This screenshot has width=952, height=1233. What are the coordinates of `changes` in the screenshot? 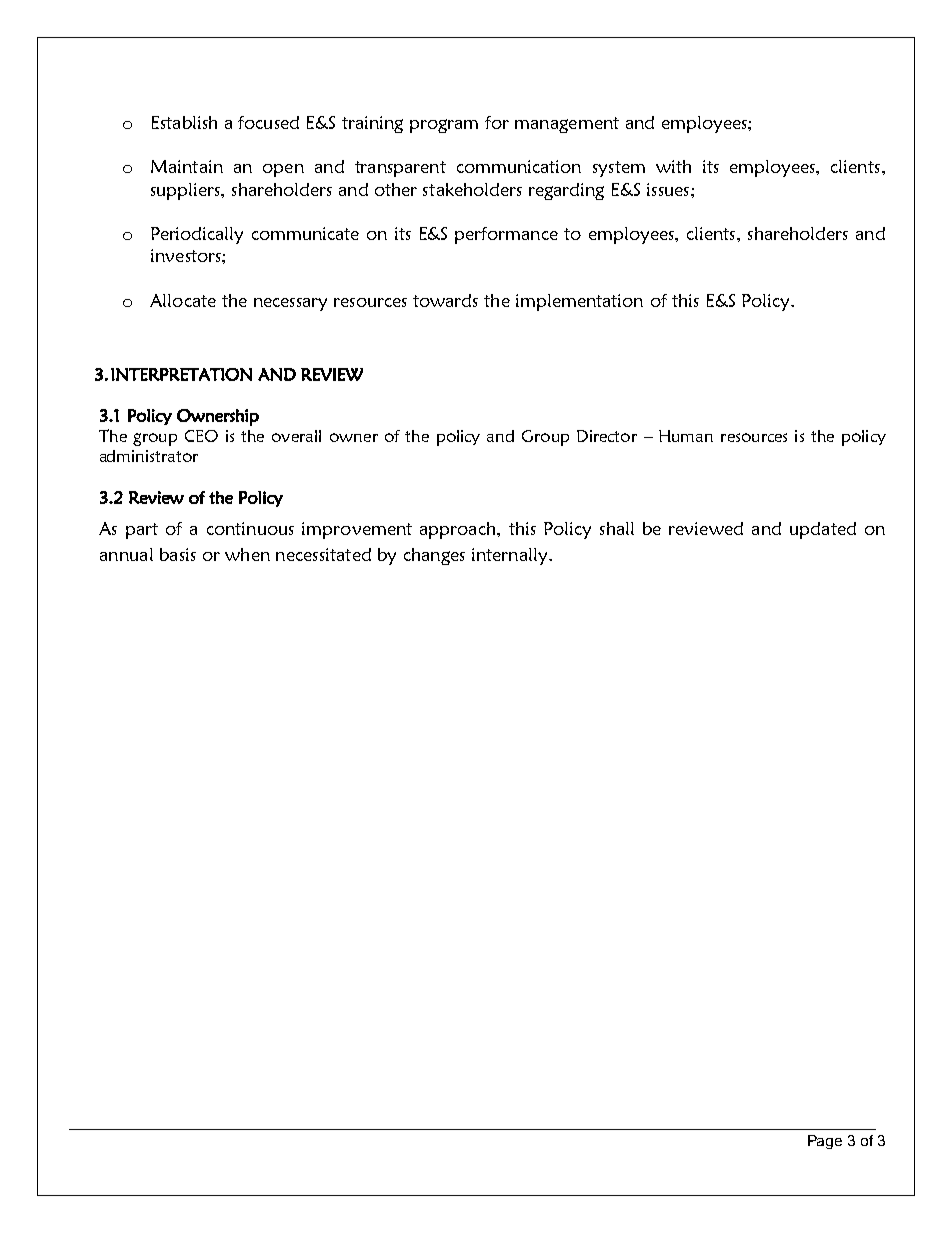 It's located at (434, 556).
